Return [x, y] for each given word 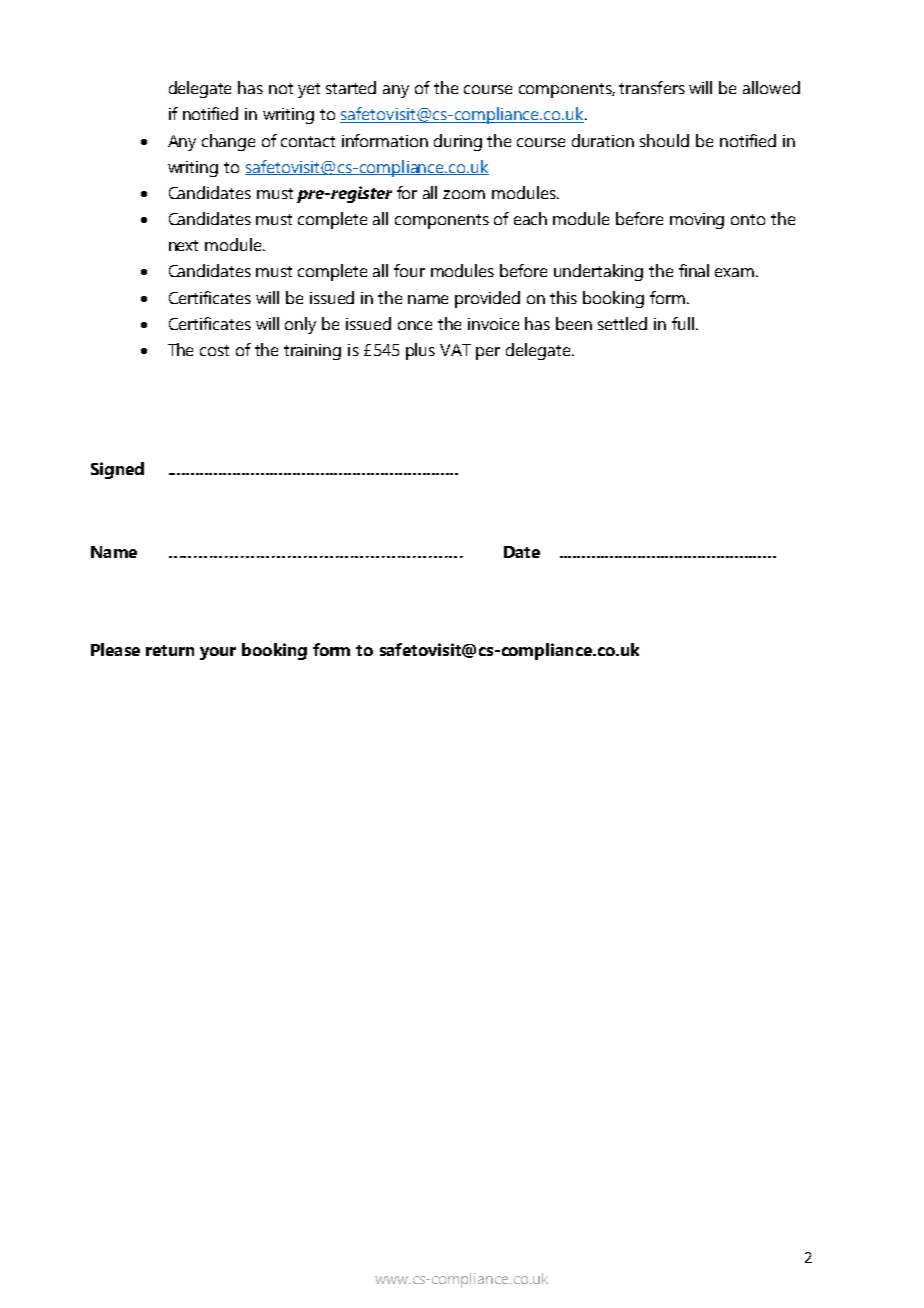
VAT [455, 350]
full [683, 323]
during [458, 142]
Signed [117, 470]
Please [115, 649]
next [183, 245]
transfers [652, 87]
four [409, 270]
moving [697, 221]
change [228, 142]
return [170, 650]
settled [622, 323]
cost [214, 350]
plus [420, 351]
